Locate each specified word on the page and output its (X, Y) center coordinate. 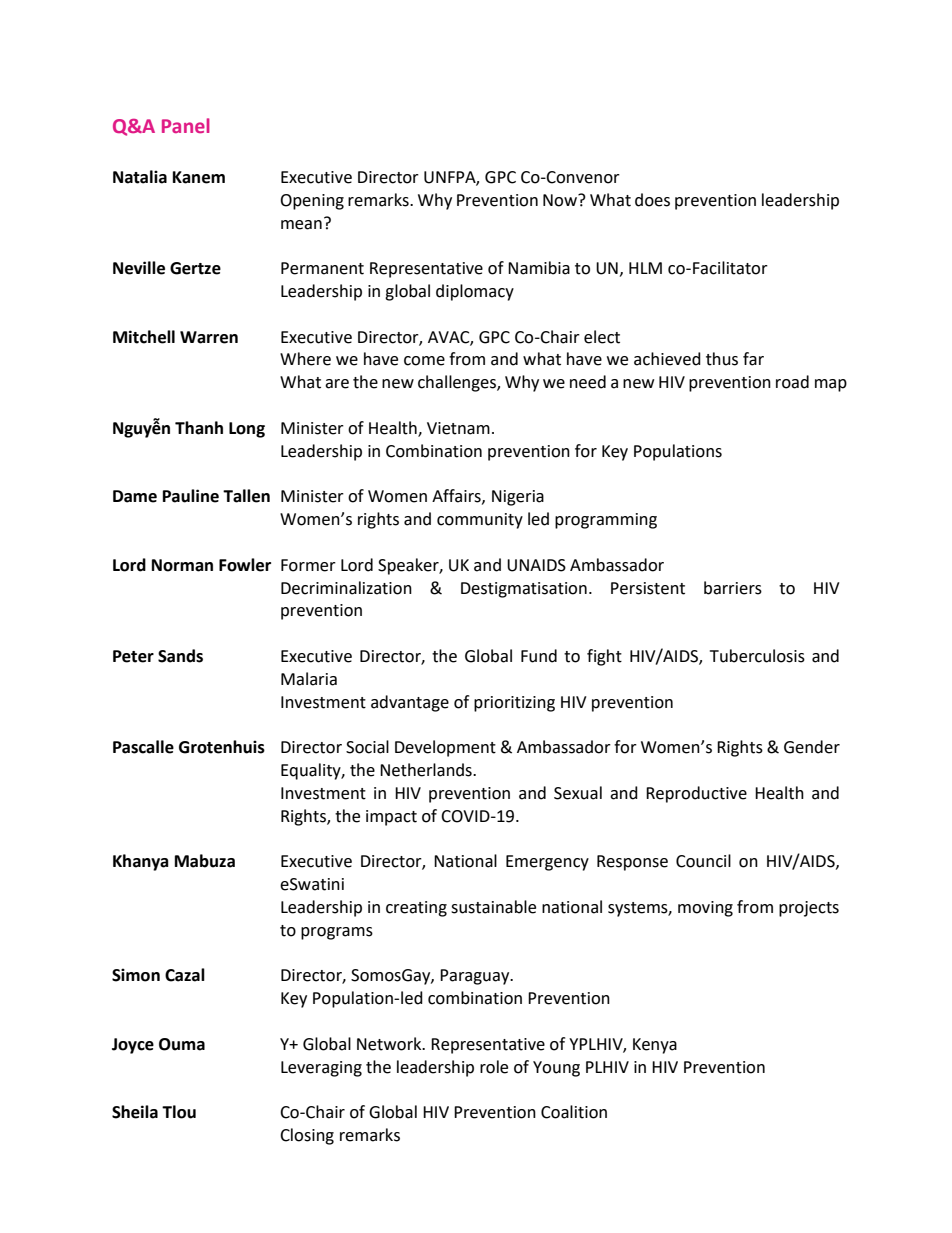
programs (337, 933)
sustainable (493, 907)
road (792, 382)
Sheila (135, 1112)
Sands (180, 656)
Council (703, 861)
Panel (186, 125)
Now (561, 200)
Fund (539, 656)
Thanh (199, 428)
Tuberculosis (757, 656)
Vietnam (458, 428)
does (652, 200)
